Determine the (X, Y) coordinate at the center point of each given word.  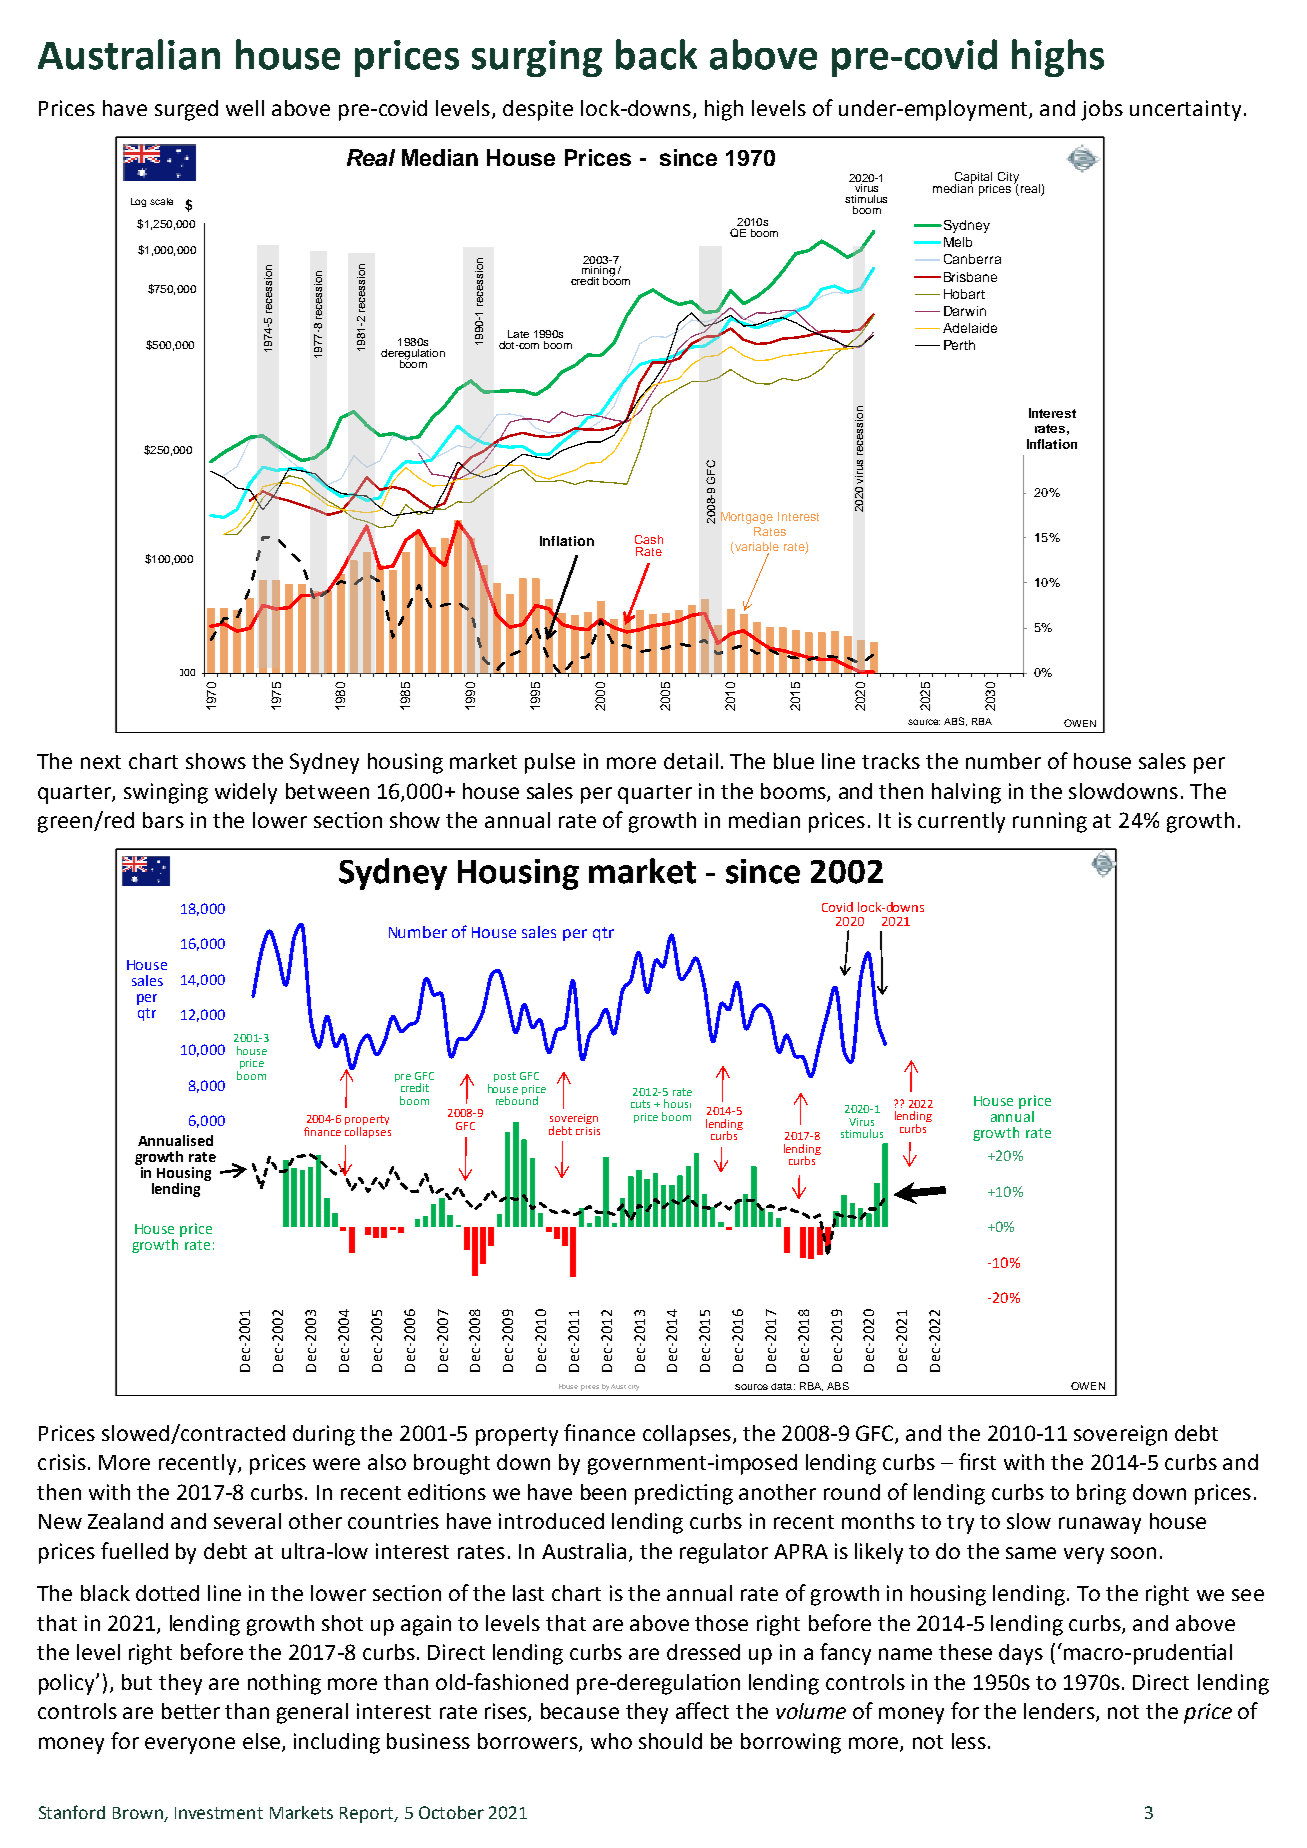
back (656, 54)
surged (186, 110)
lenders (1060, 1712)
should (670, 1741)
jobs (1102, 110)
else (261, 1741)
